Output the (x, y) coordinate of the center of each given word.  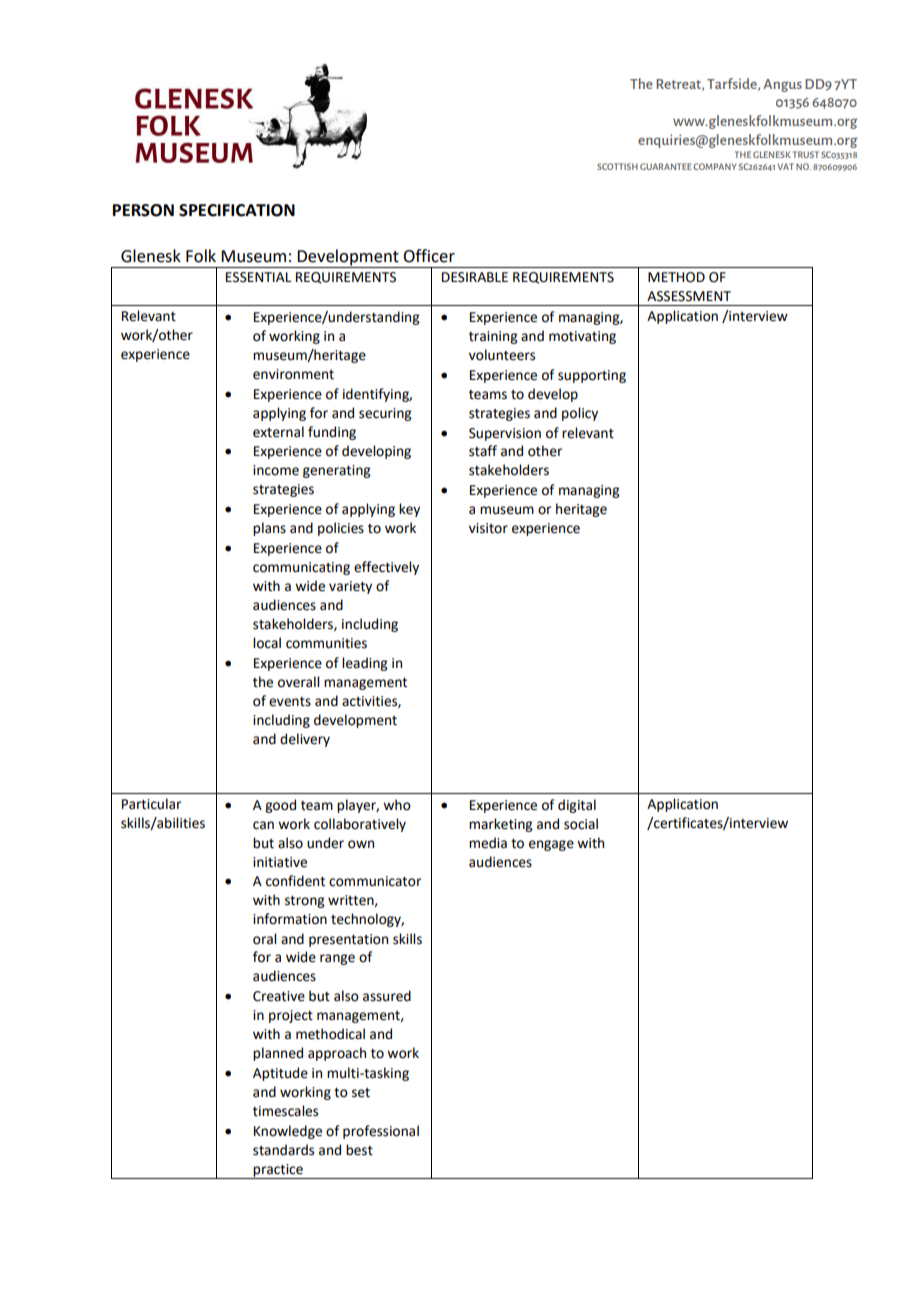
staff (483, 451)
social (581, 824)
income (276, 470)
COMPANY (714, 166)
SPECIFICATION (237, 210)
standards (283, 1150)
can (263, 825)
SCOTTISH (617, 166)
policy (580, 414)
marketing (500, 825)
